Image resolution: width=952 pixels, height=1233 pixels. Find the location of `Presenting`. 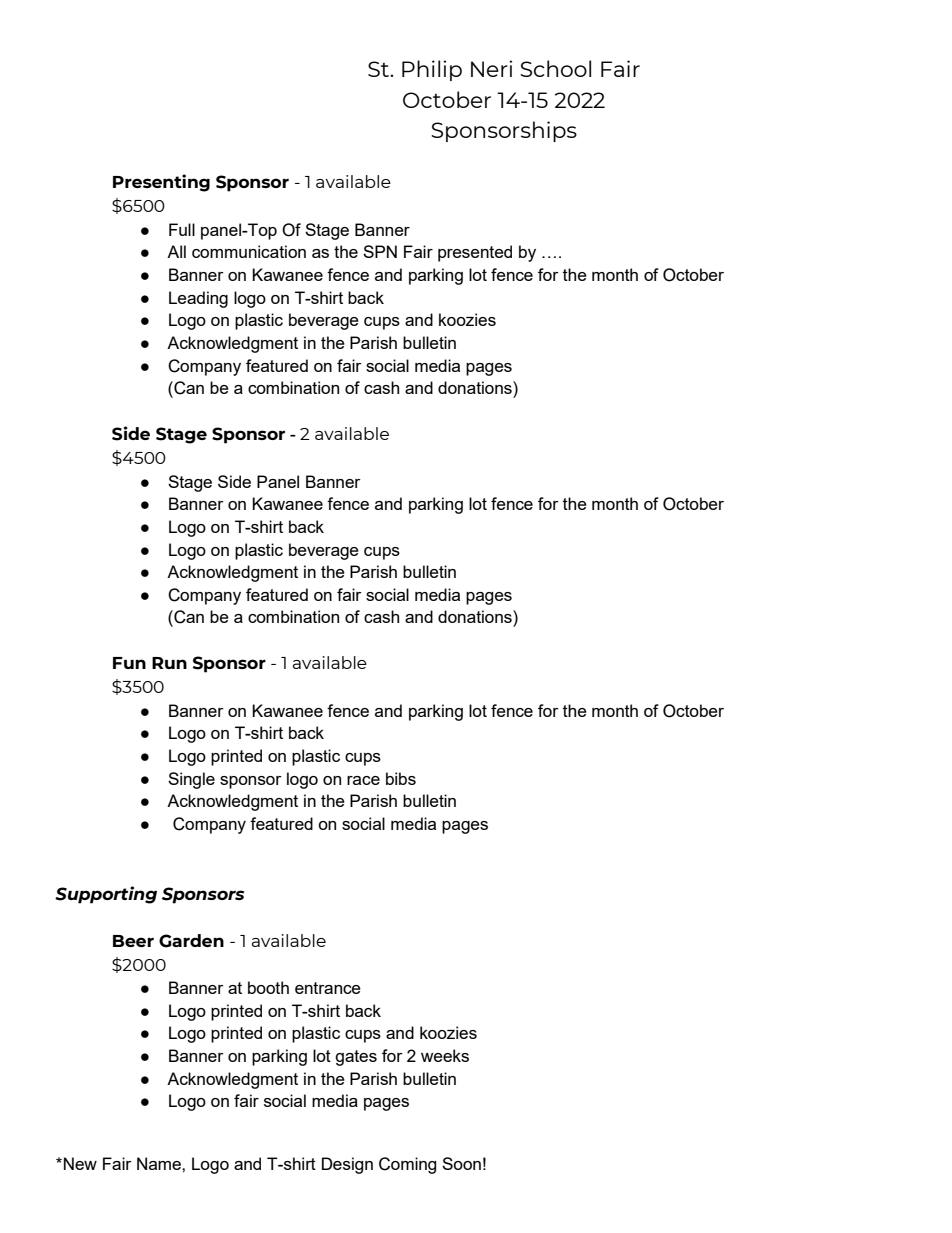

Presenting is located at coordinates (161, 183).
